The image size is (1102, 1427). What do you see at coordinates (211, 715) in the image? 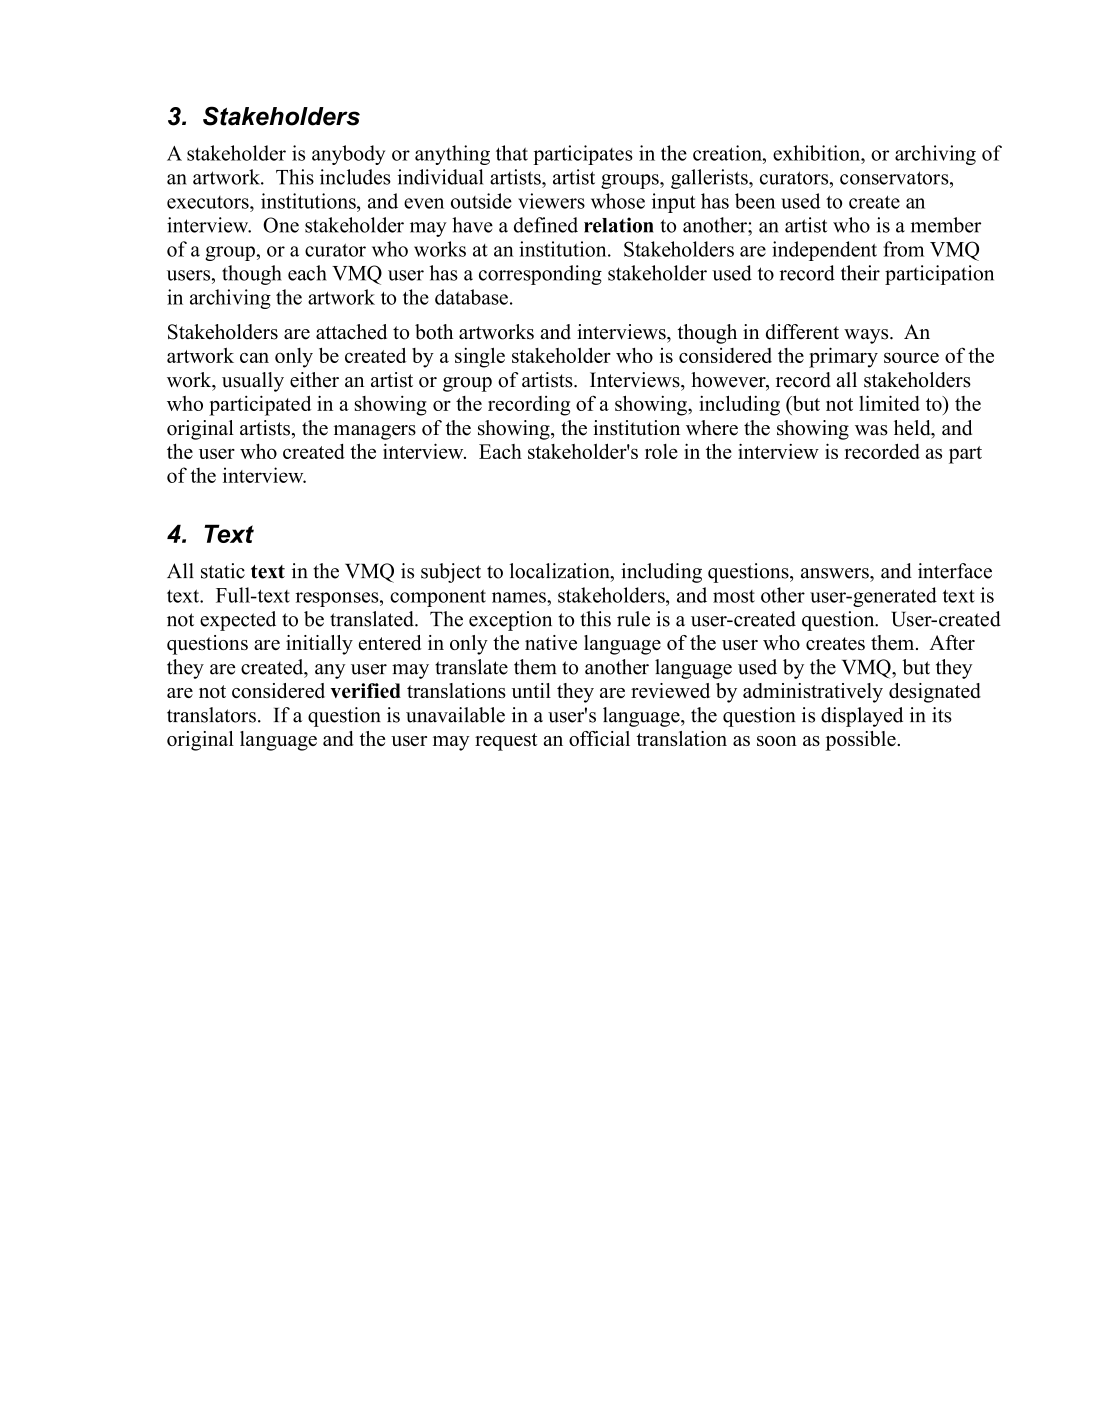
I see `translators` at bounding box center [211, 715].
